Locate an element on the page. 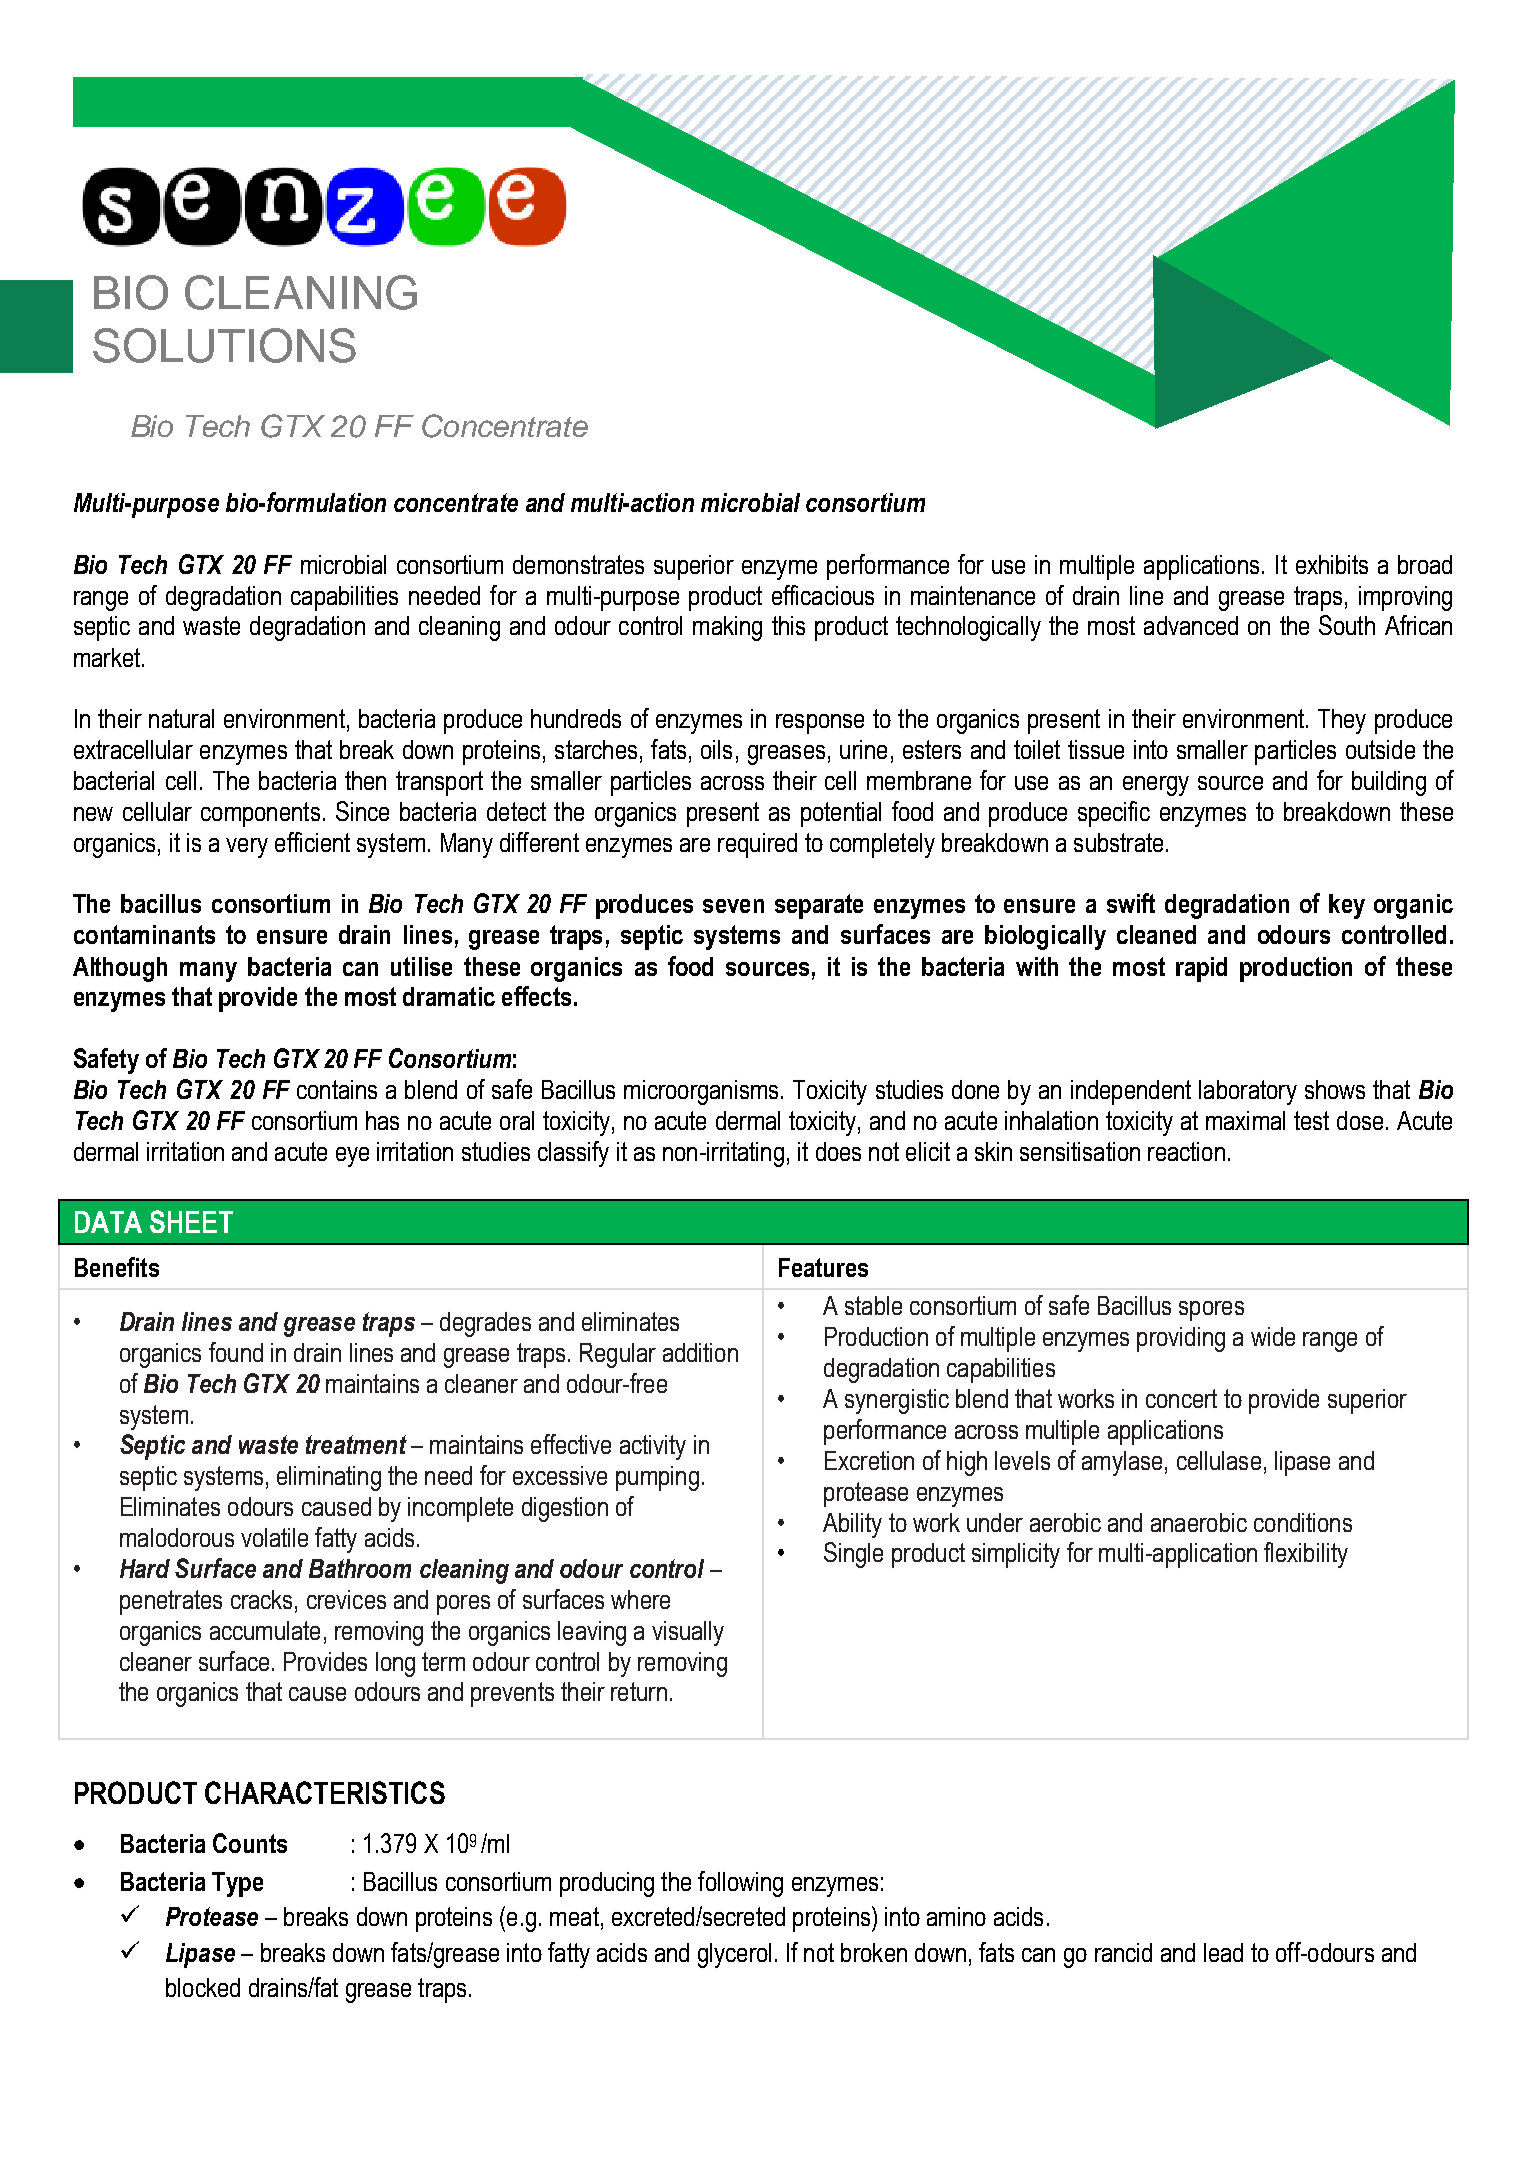 Image resolution: width=1526 pixels, height=2159 pixels. glycerol is located at coordinates (734, 1955).
